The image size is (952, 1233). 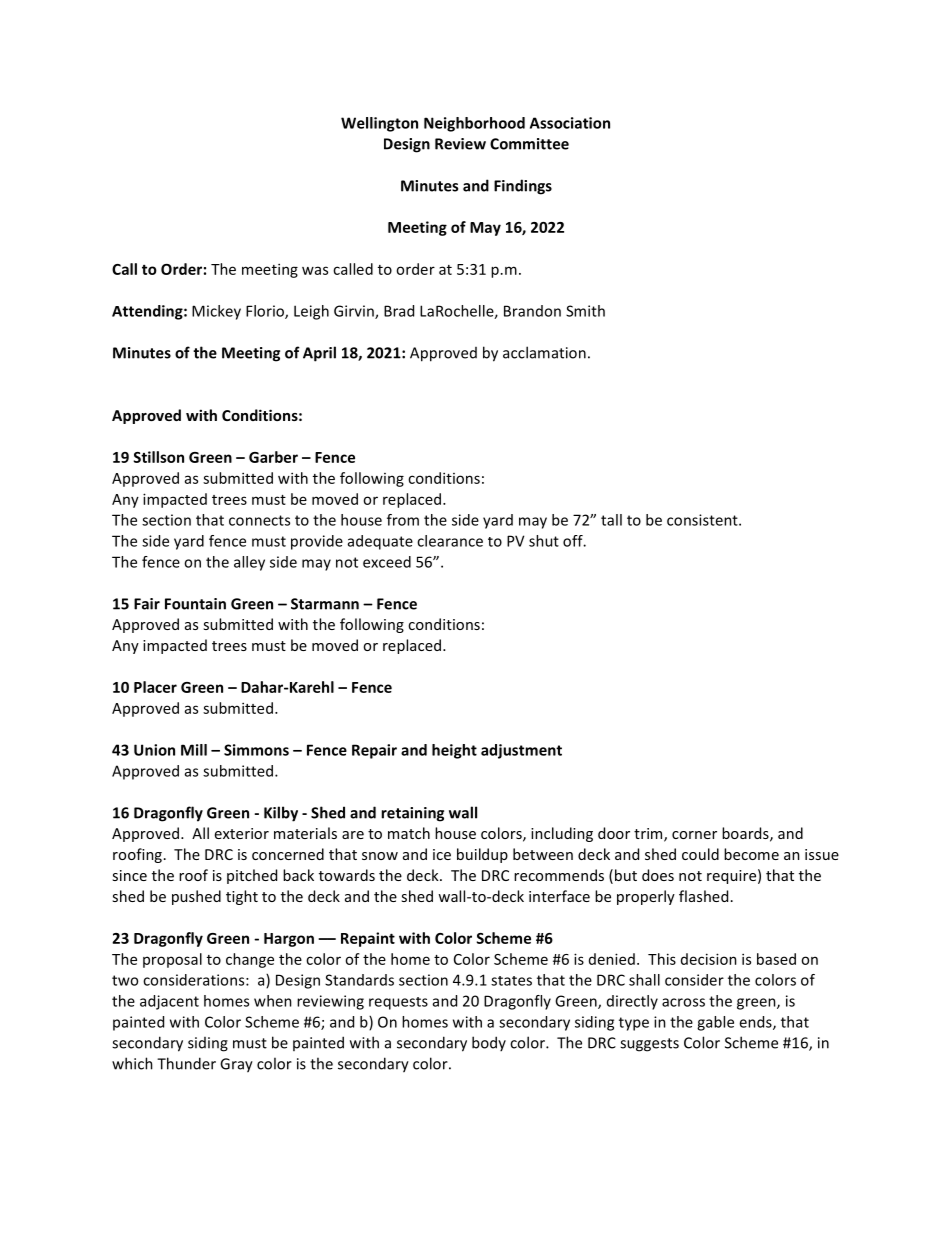 I want to click on buildup, so click(x=482, y=855).
